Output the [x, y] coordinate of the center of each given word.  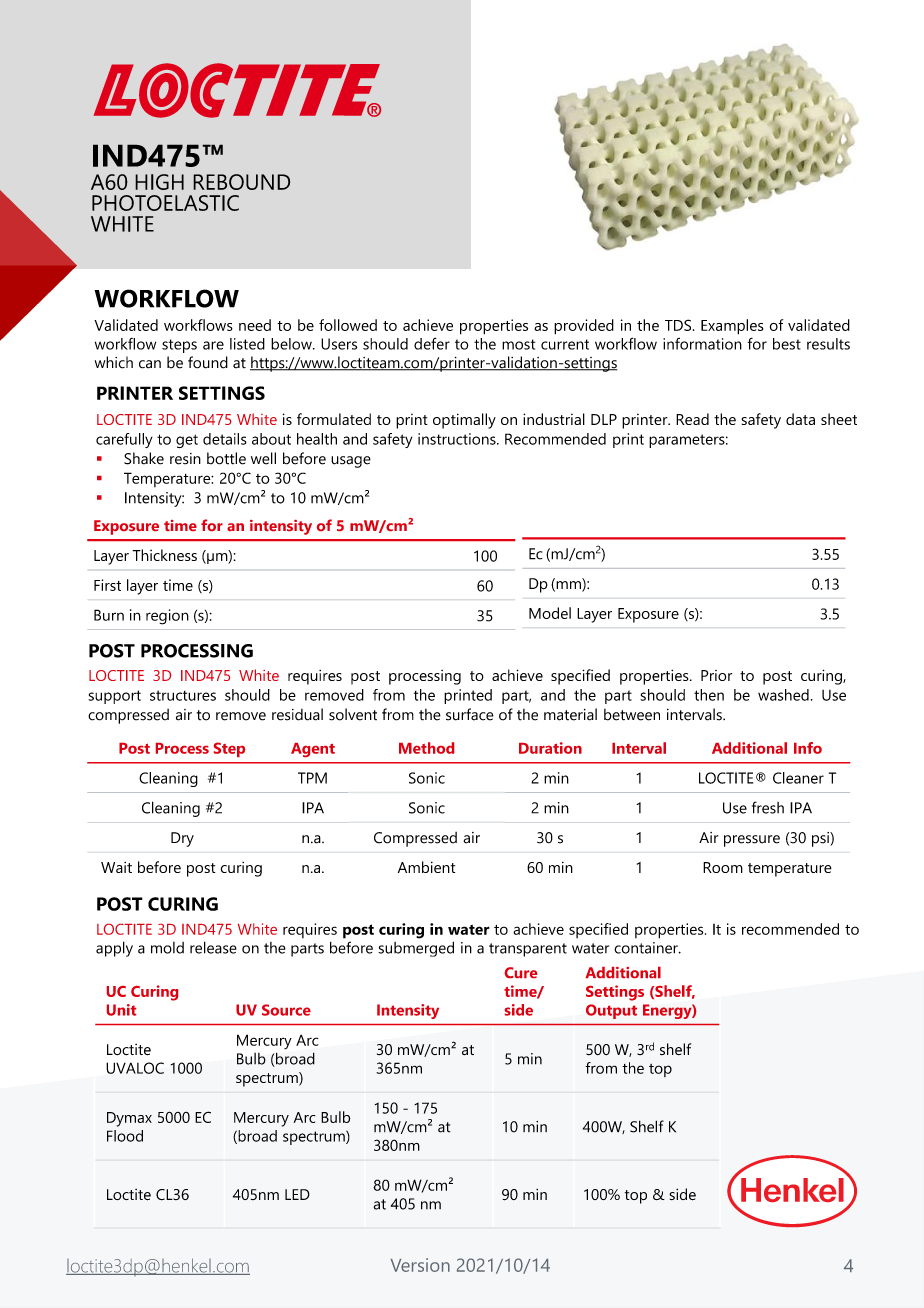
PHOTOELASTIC [165, 203]
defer [432, 343]
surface [470, 714]
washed [783, 695]
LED [297, 1194]
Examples [732, 327]
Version [420, 1265]
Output [611, 1011]
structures [183, 695]
